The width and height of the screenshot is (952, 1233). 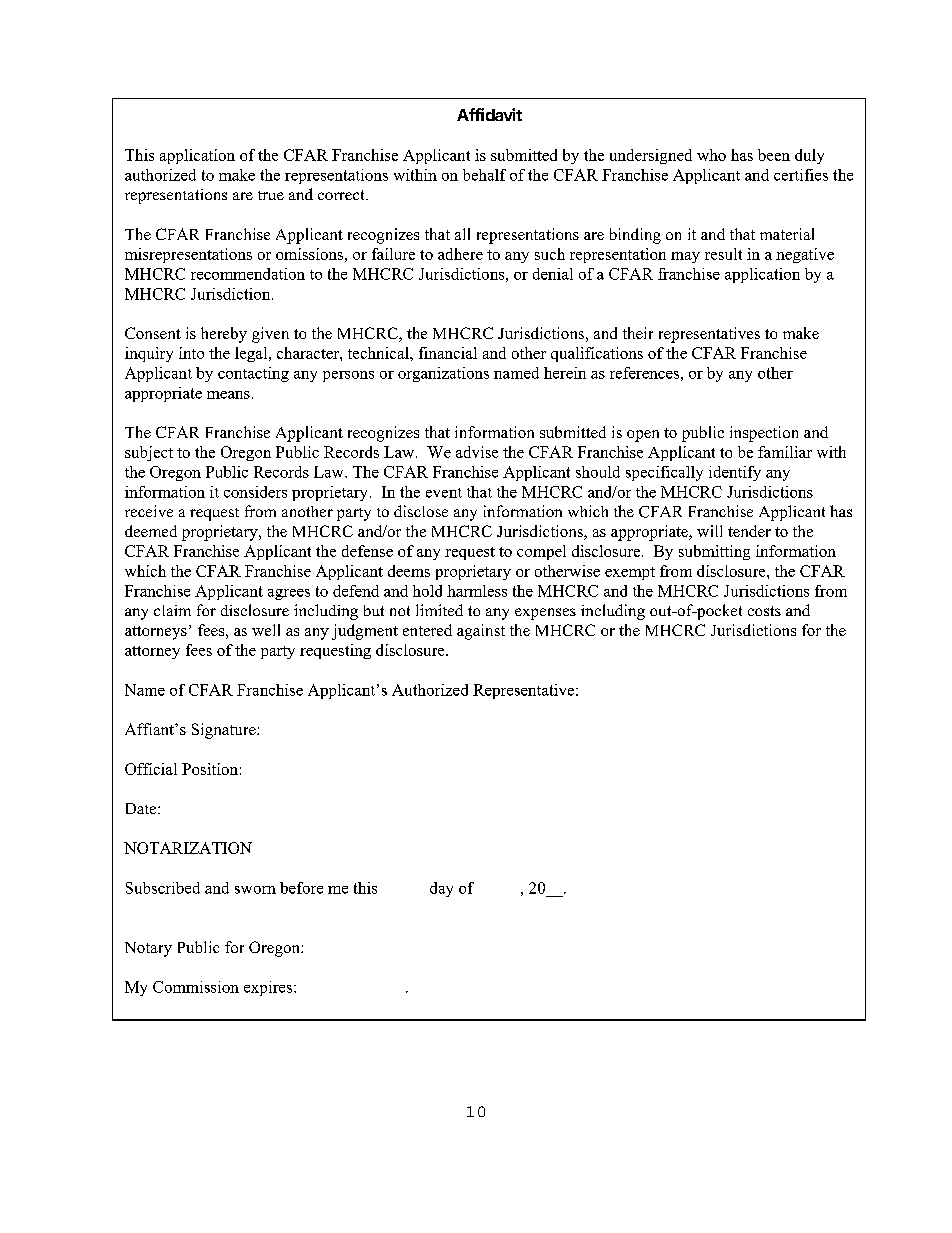 I want to click on who, so click(x=711, y=155).
